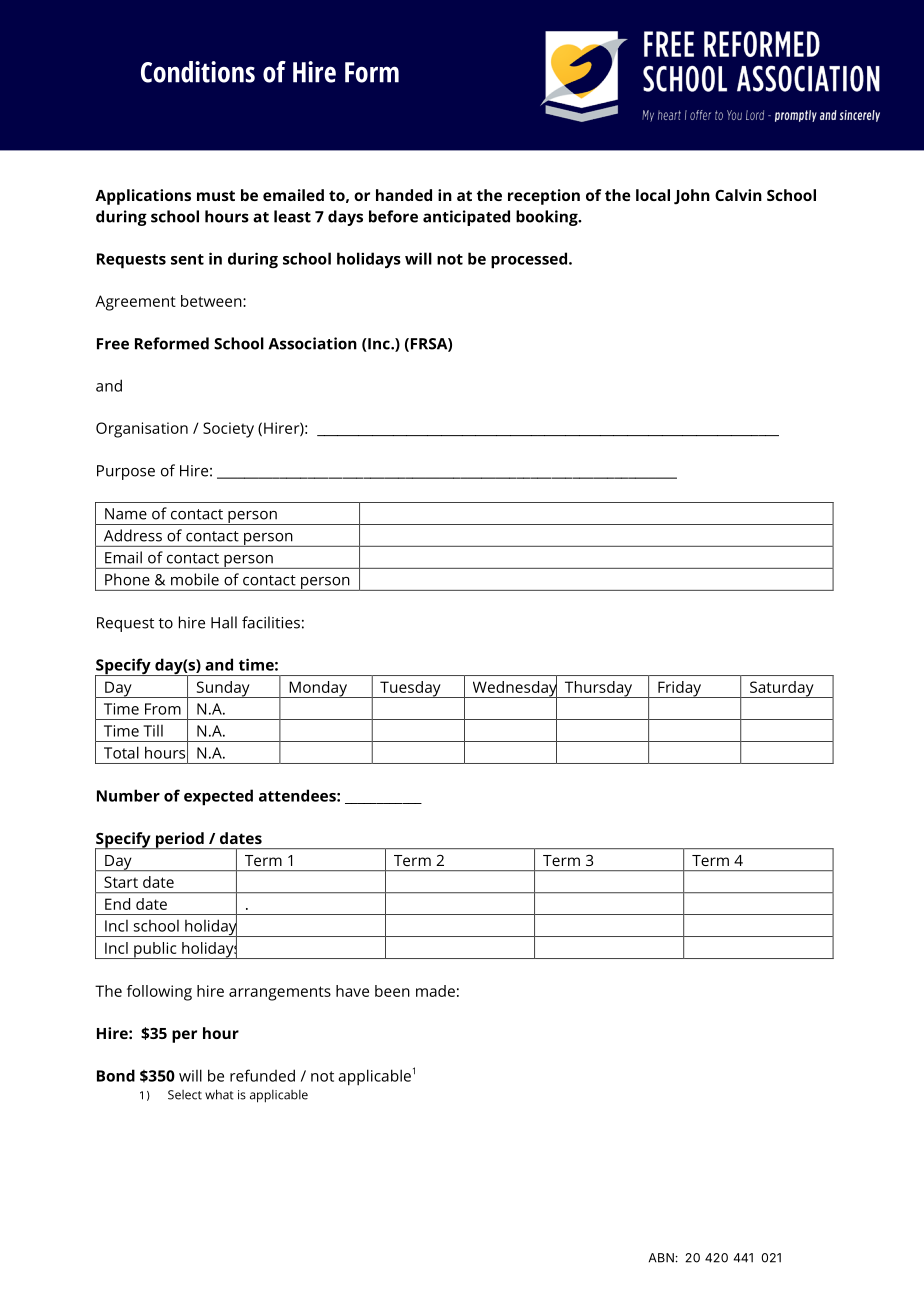  What do you see at coordinates (198, 72) in the screenshot?
I see `Conditions` at bounding box center [198, 72].
